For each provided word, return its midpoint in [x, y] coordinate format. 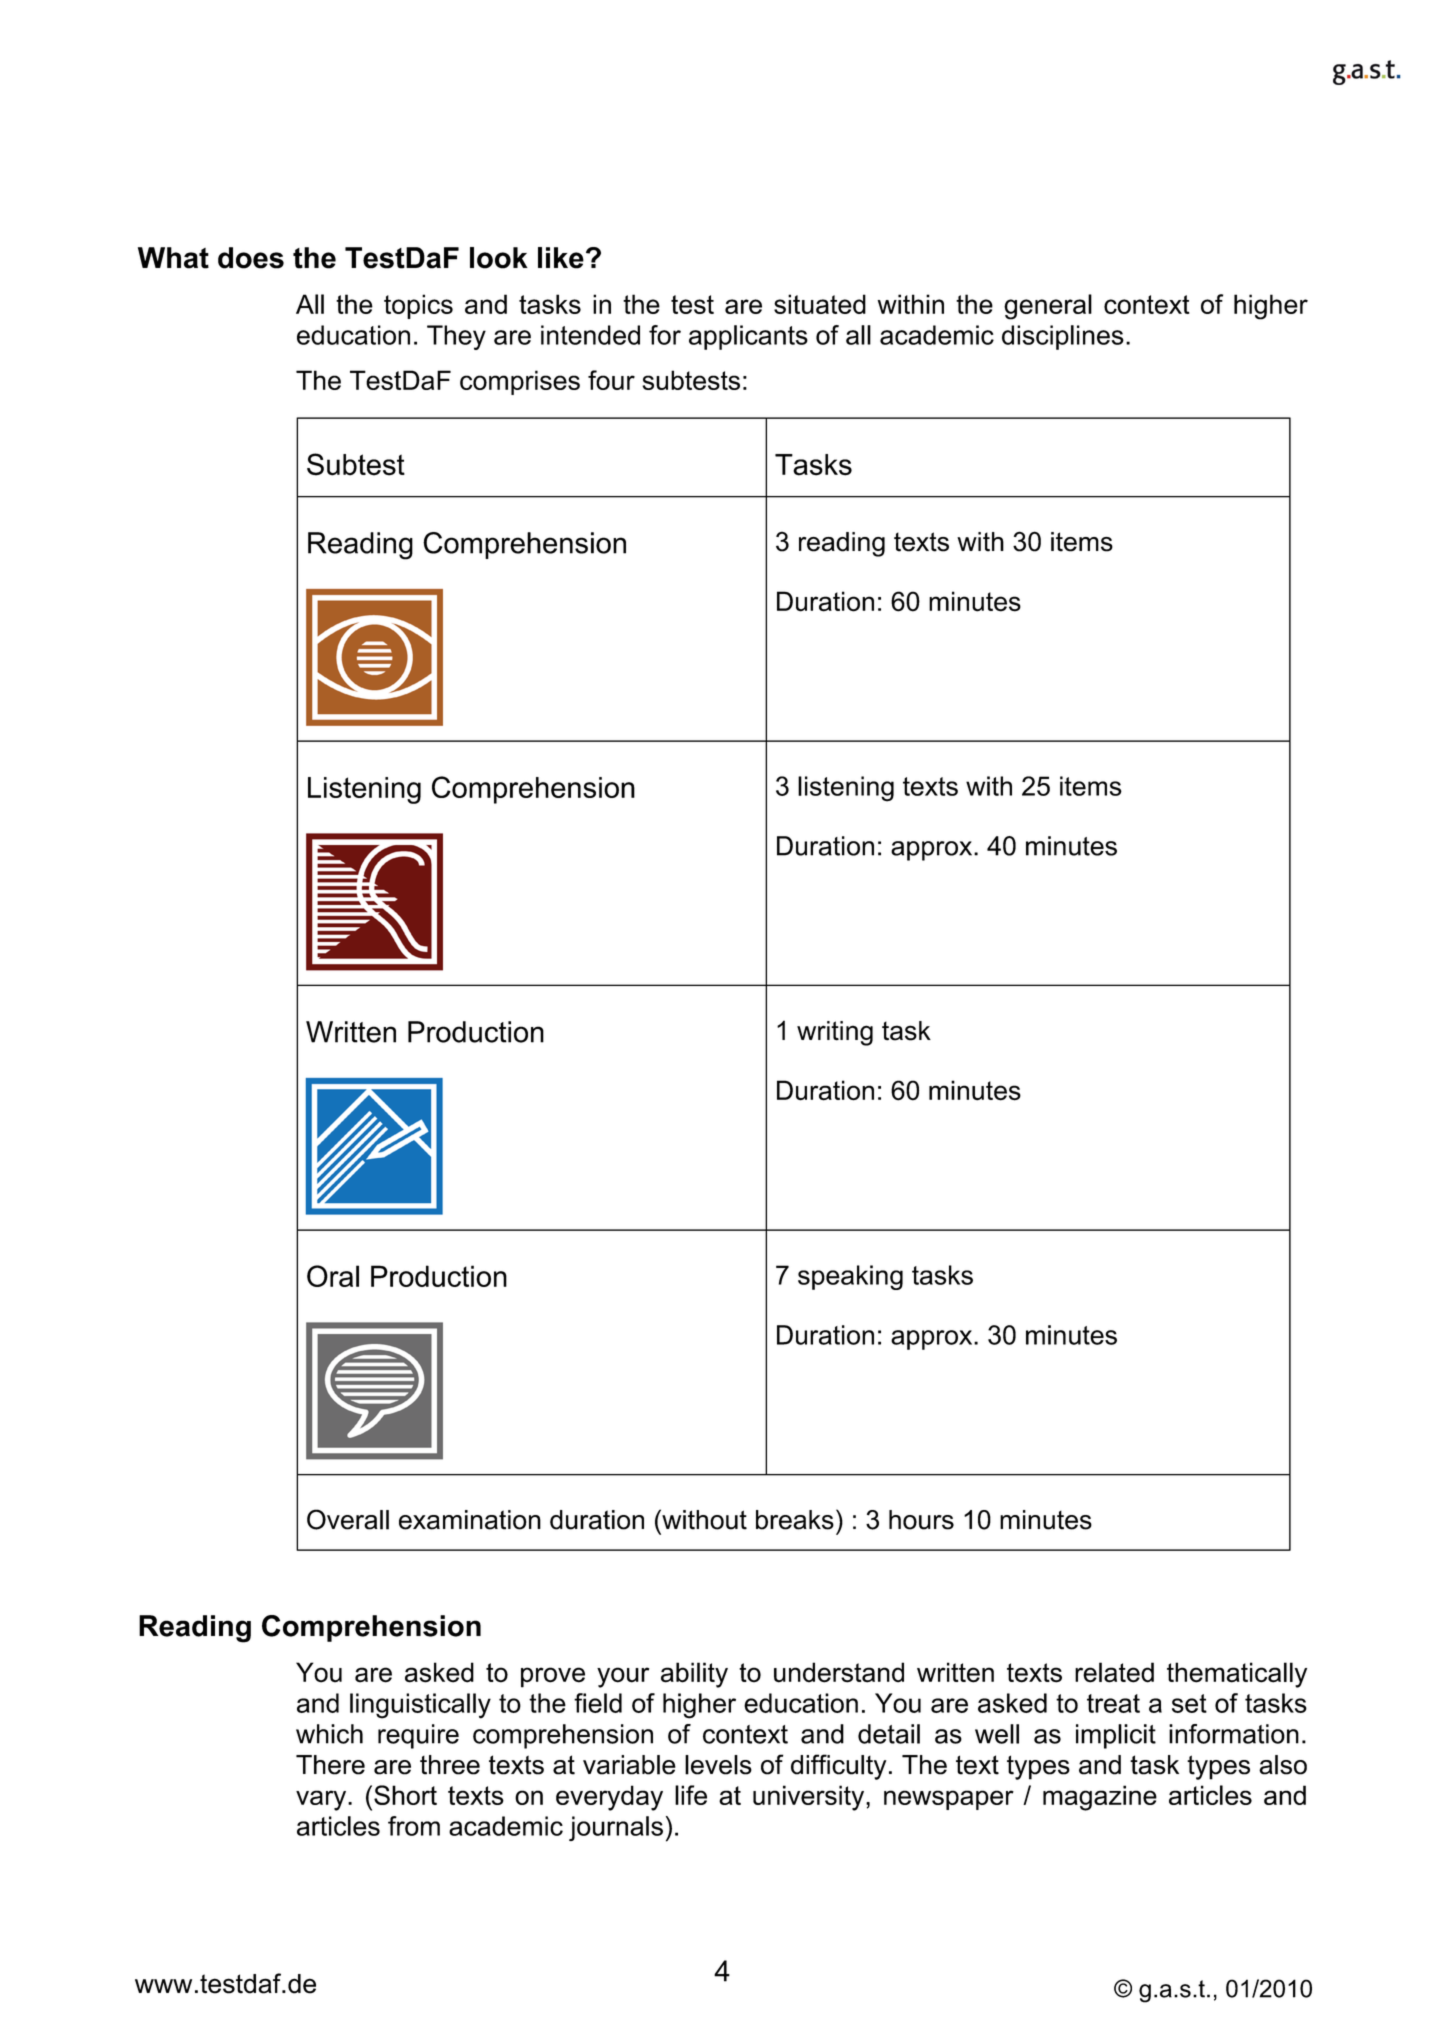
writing [835, 1033]
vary [322, 1800]
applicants [748, 337]
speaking [850, 1277]
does [251, 258]
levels [718, 1765]
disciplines [1063, 337]
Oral [333, 1276]
